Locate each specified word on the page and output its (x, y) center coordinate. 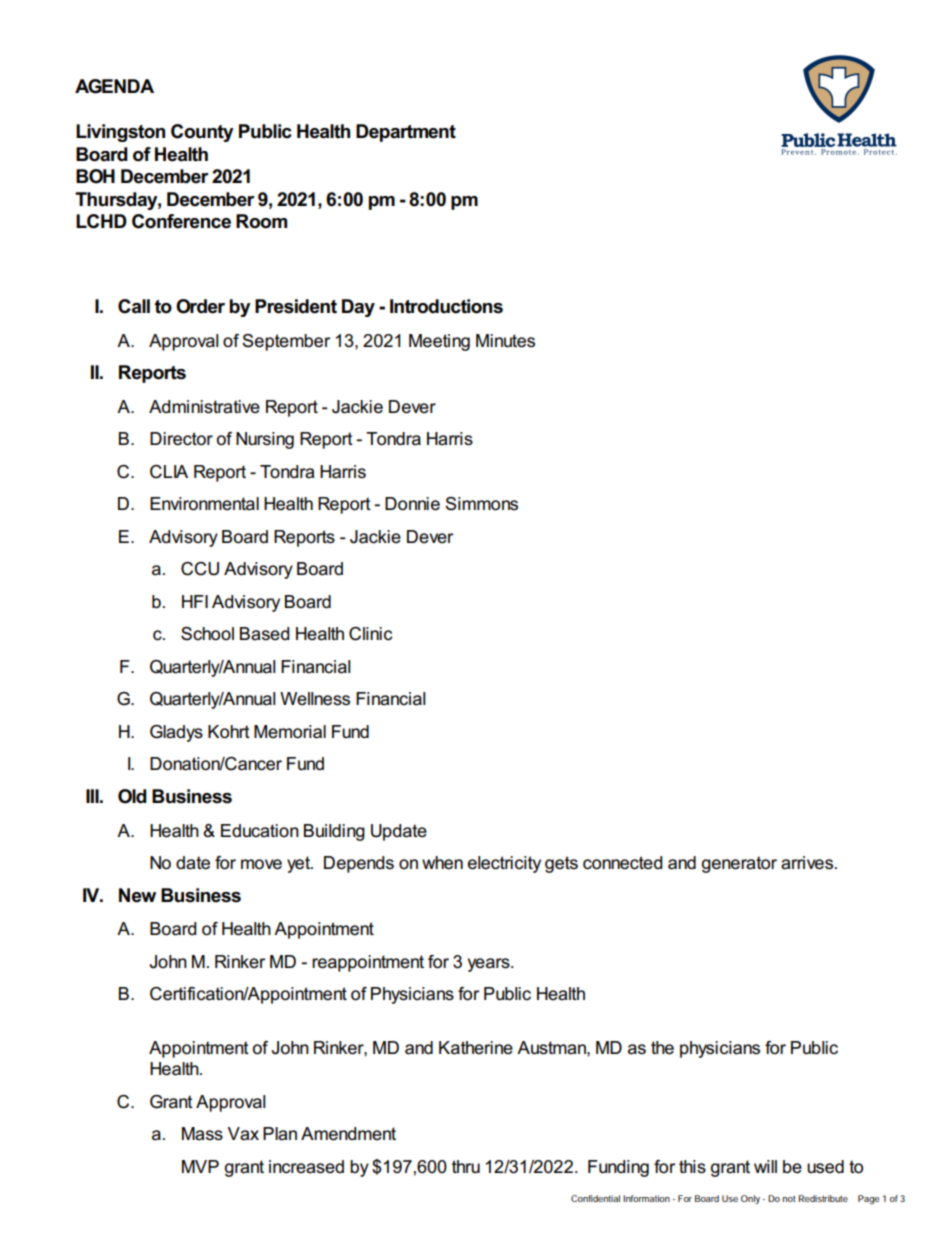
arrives (808, 863)
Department (406, 133)
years (490, 965)
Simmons (481, 504)
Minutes (505, 341)
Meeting (439, 342)
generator (739, 864)
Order (200, 306)
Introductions (446, 306)
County (202, 133)
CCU (200, 569)
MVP (200, 1166)
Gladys (176, 733)
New (137, 895)
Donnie (412, 504)
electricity (504, 864)
